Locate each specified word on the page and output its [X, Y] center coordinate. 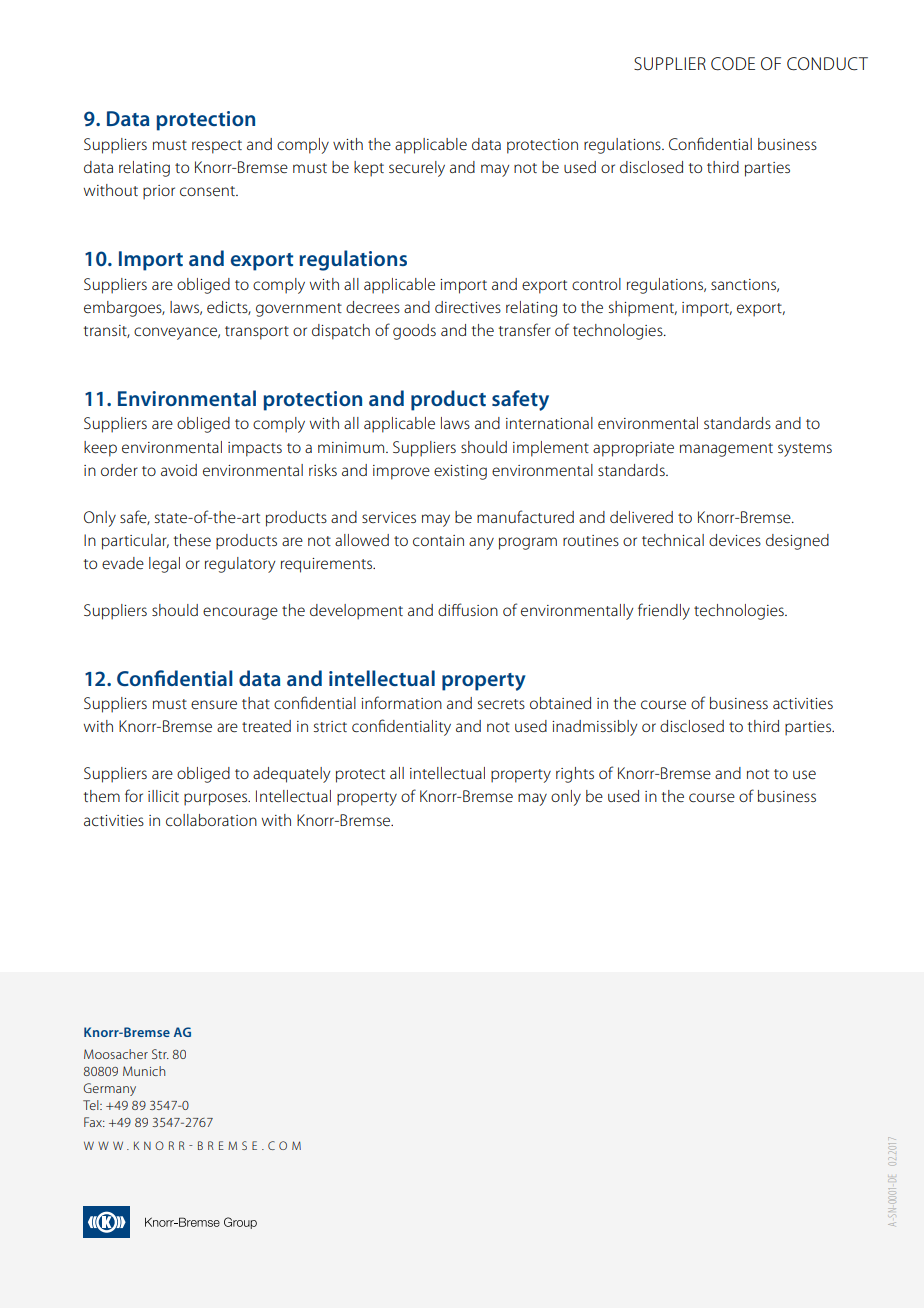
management [726, 450]
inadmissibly [594, 728]
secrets [501, 704]
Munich [144, 1071]
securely [417, 169]
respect [217, 147]
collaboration [211, 820]
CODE [733, 64]
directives [468, 307]
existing [460, 472]
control [596, 284]
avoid [179, 470]
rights [575, 775]
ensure [214, 704]
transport [257, 333]
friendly [664, 611]
